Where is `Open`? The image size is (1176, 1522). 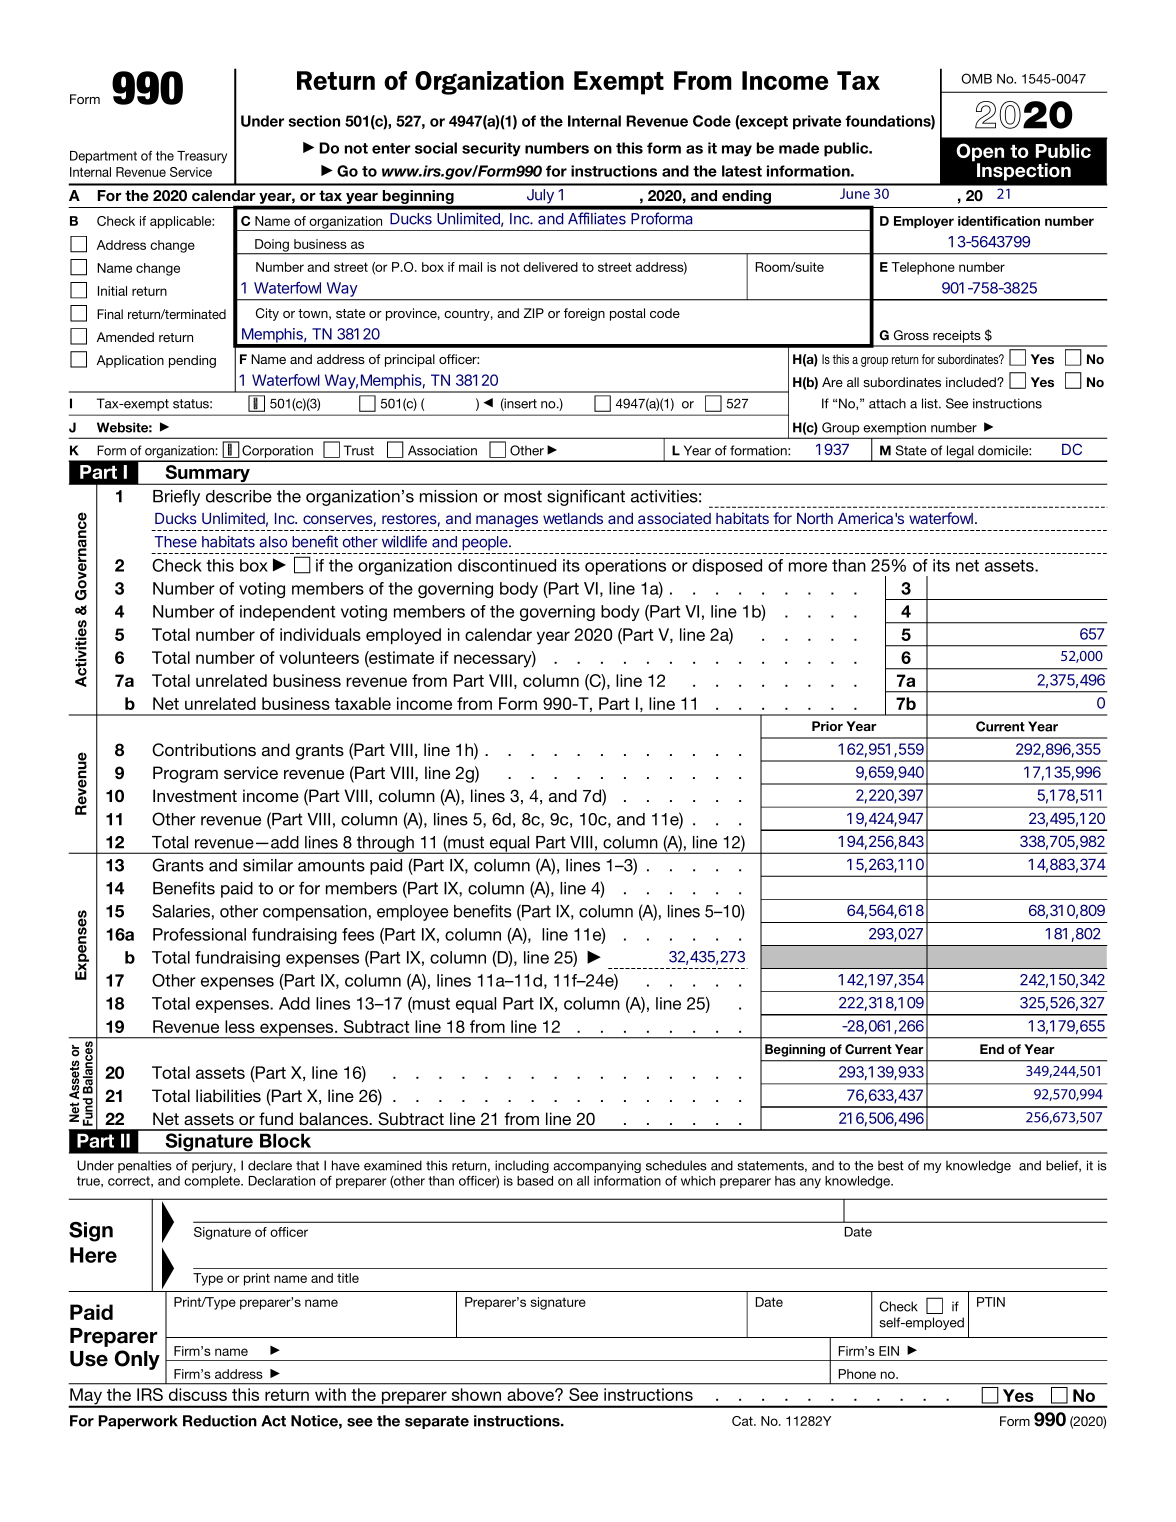
Open is located at coordinates (980, 153).
